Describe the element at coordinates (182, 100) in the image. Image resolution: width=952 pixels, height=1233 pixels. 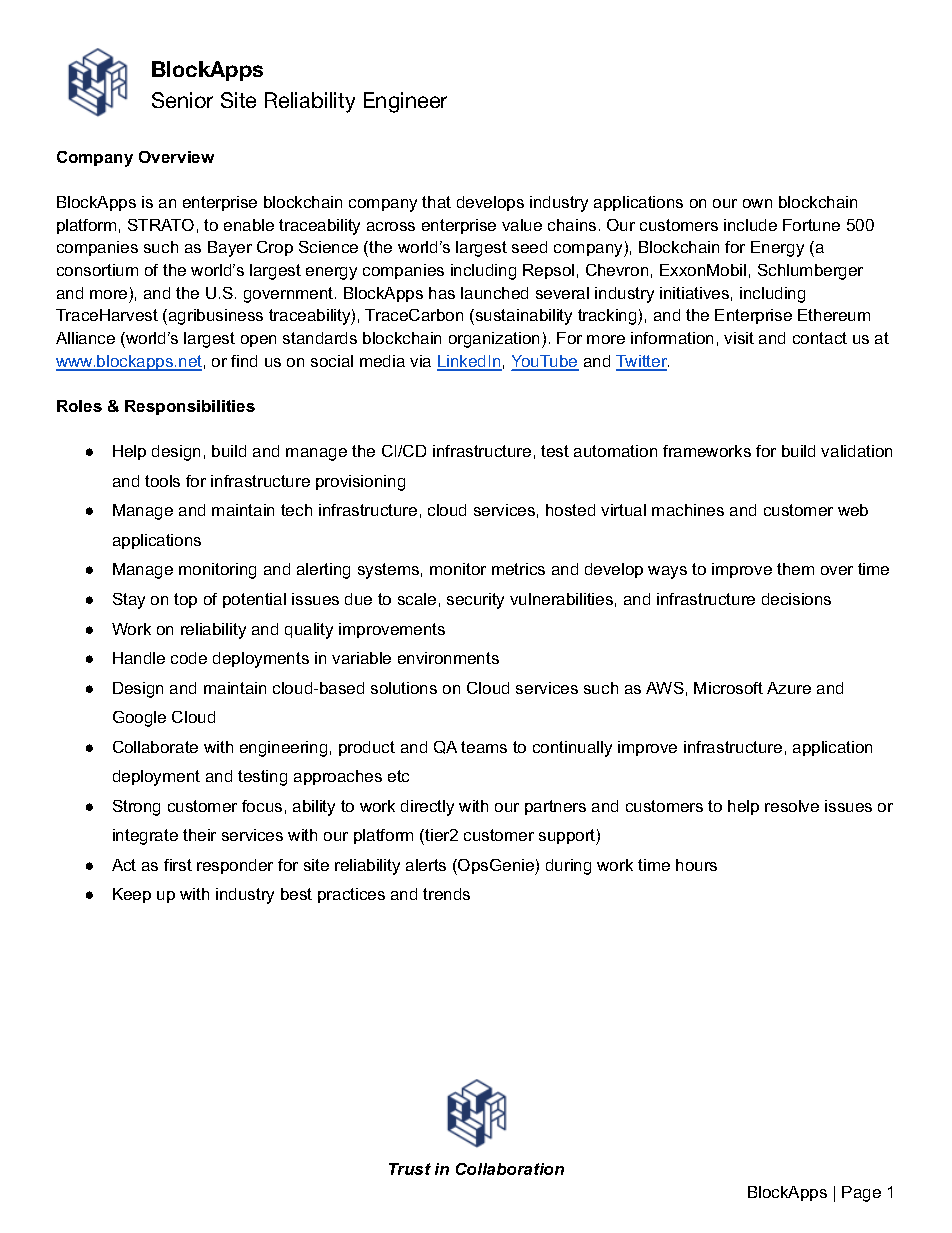
I see `Senior` at that location.
